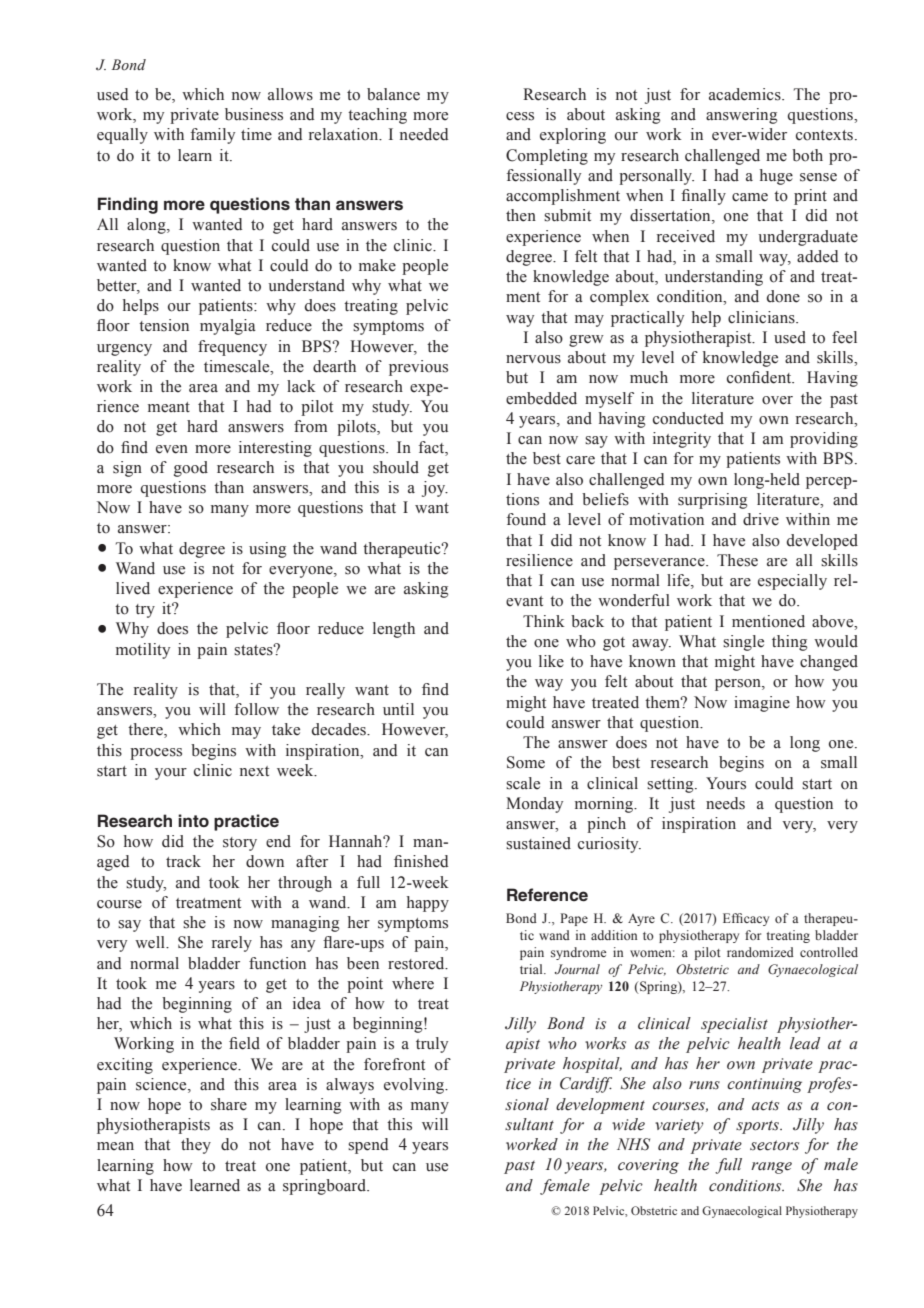  What do you see at coordinates (533, 359) in the page?
I see `nervous` at bounding box center [533, 359].
